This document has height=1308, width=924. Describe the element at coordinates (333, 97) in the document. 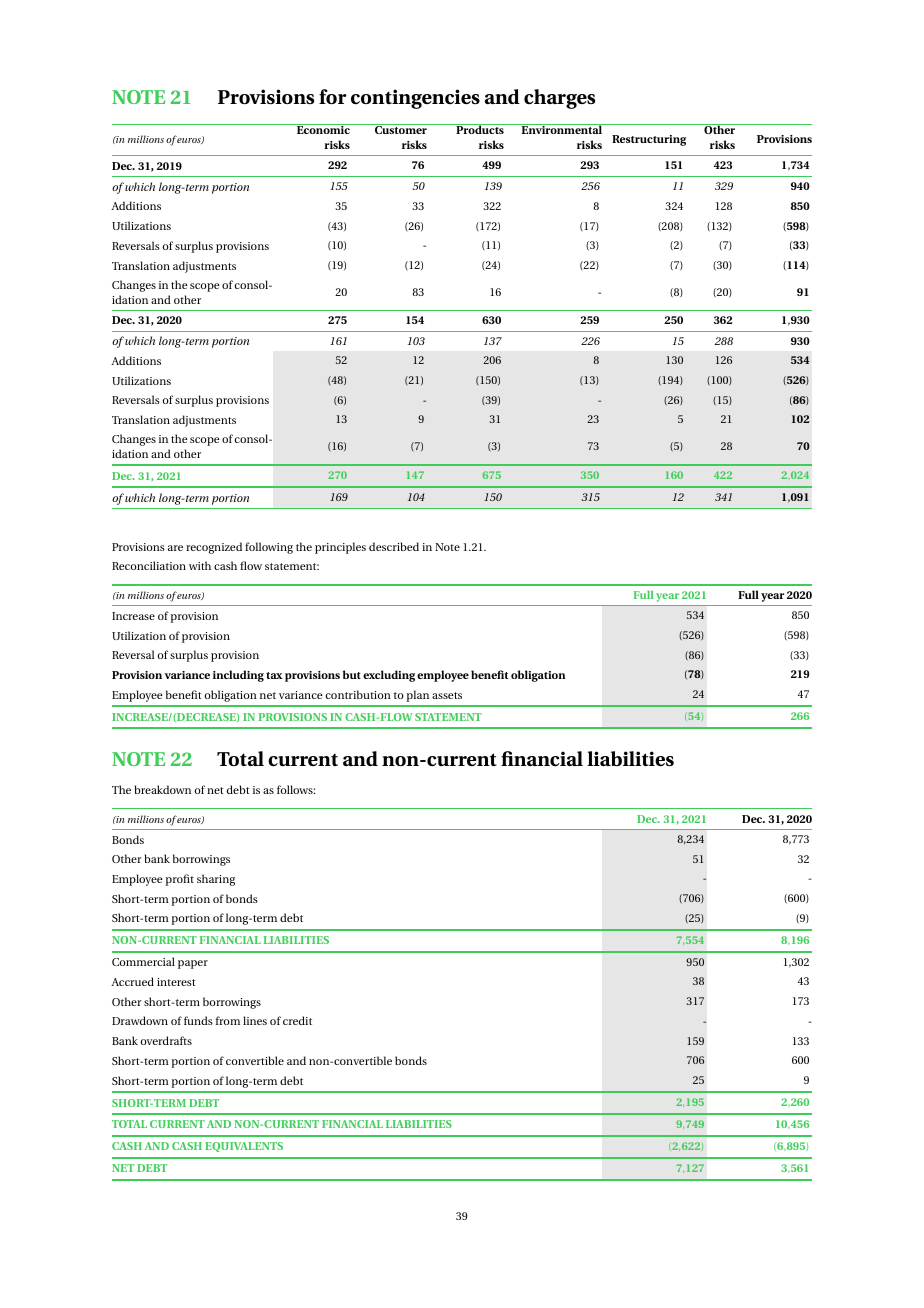

I see `for` at that location.
